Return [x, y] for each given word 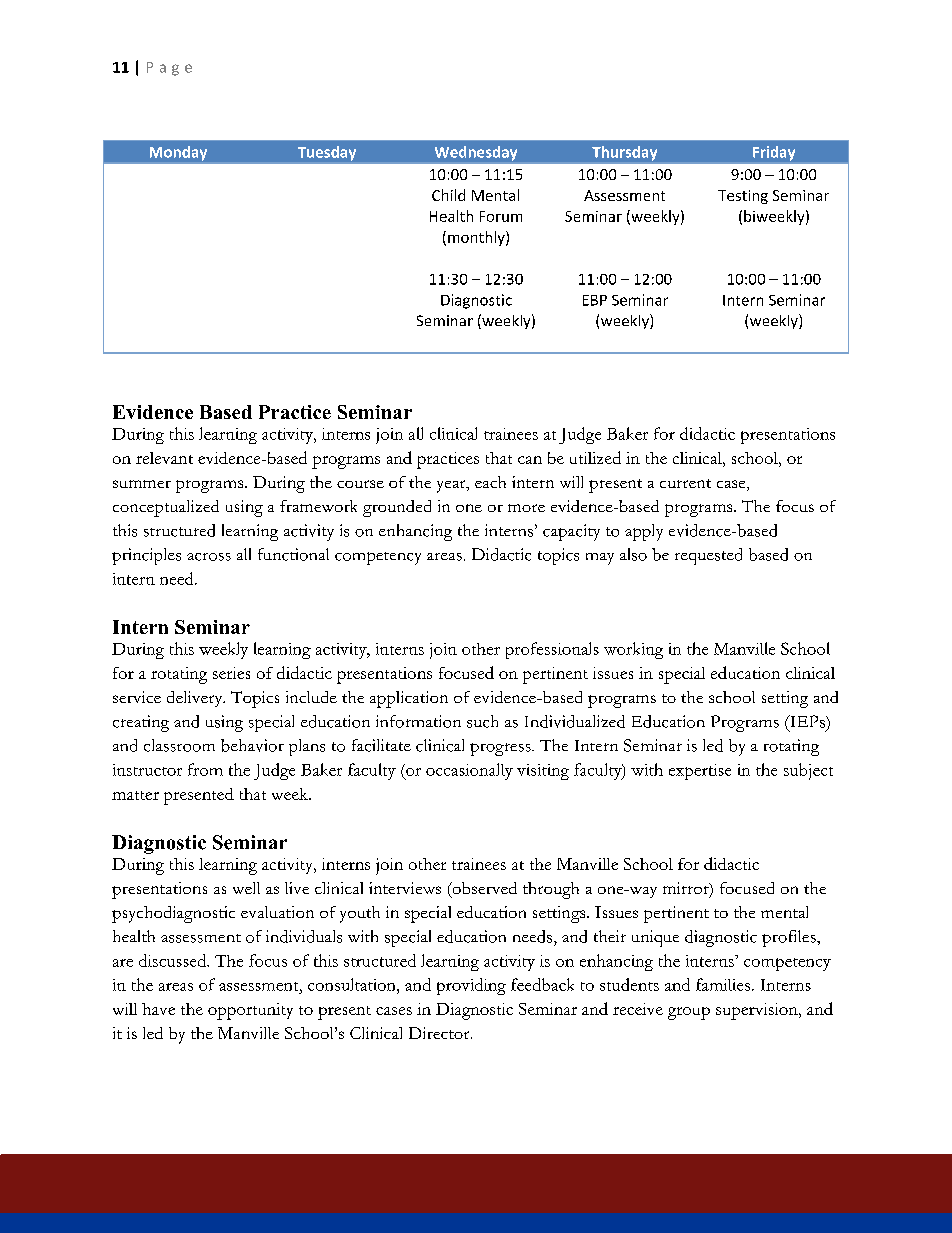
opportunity [250, 1011]
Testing [743, 197]
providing [471, 986]
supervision [758, 1011]
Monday [178, 153]
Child [448, 195]
